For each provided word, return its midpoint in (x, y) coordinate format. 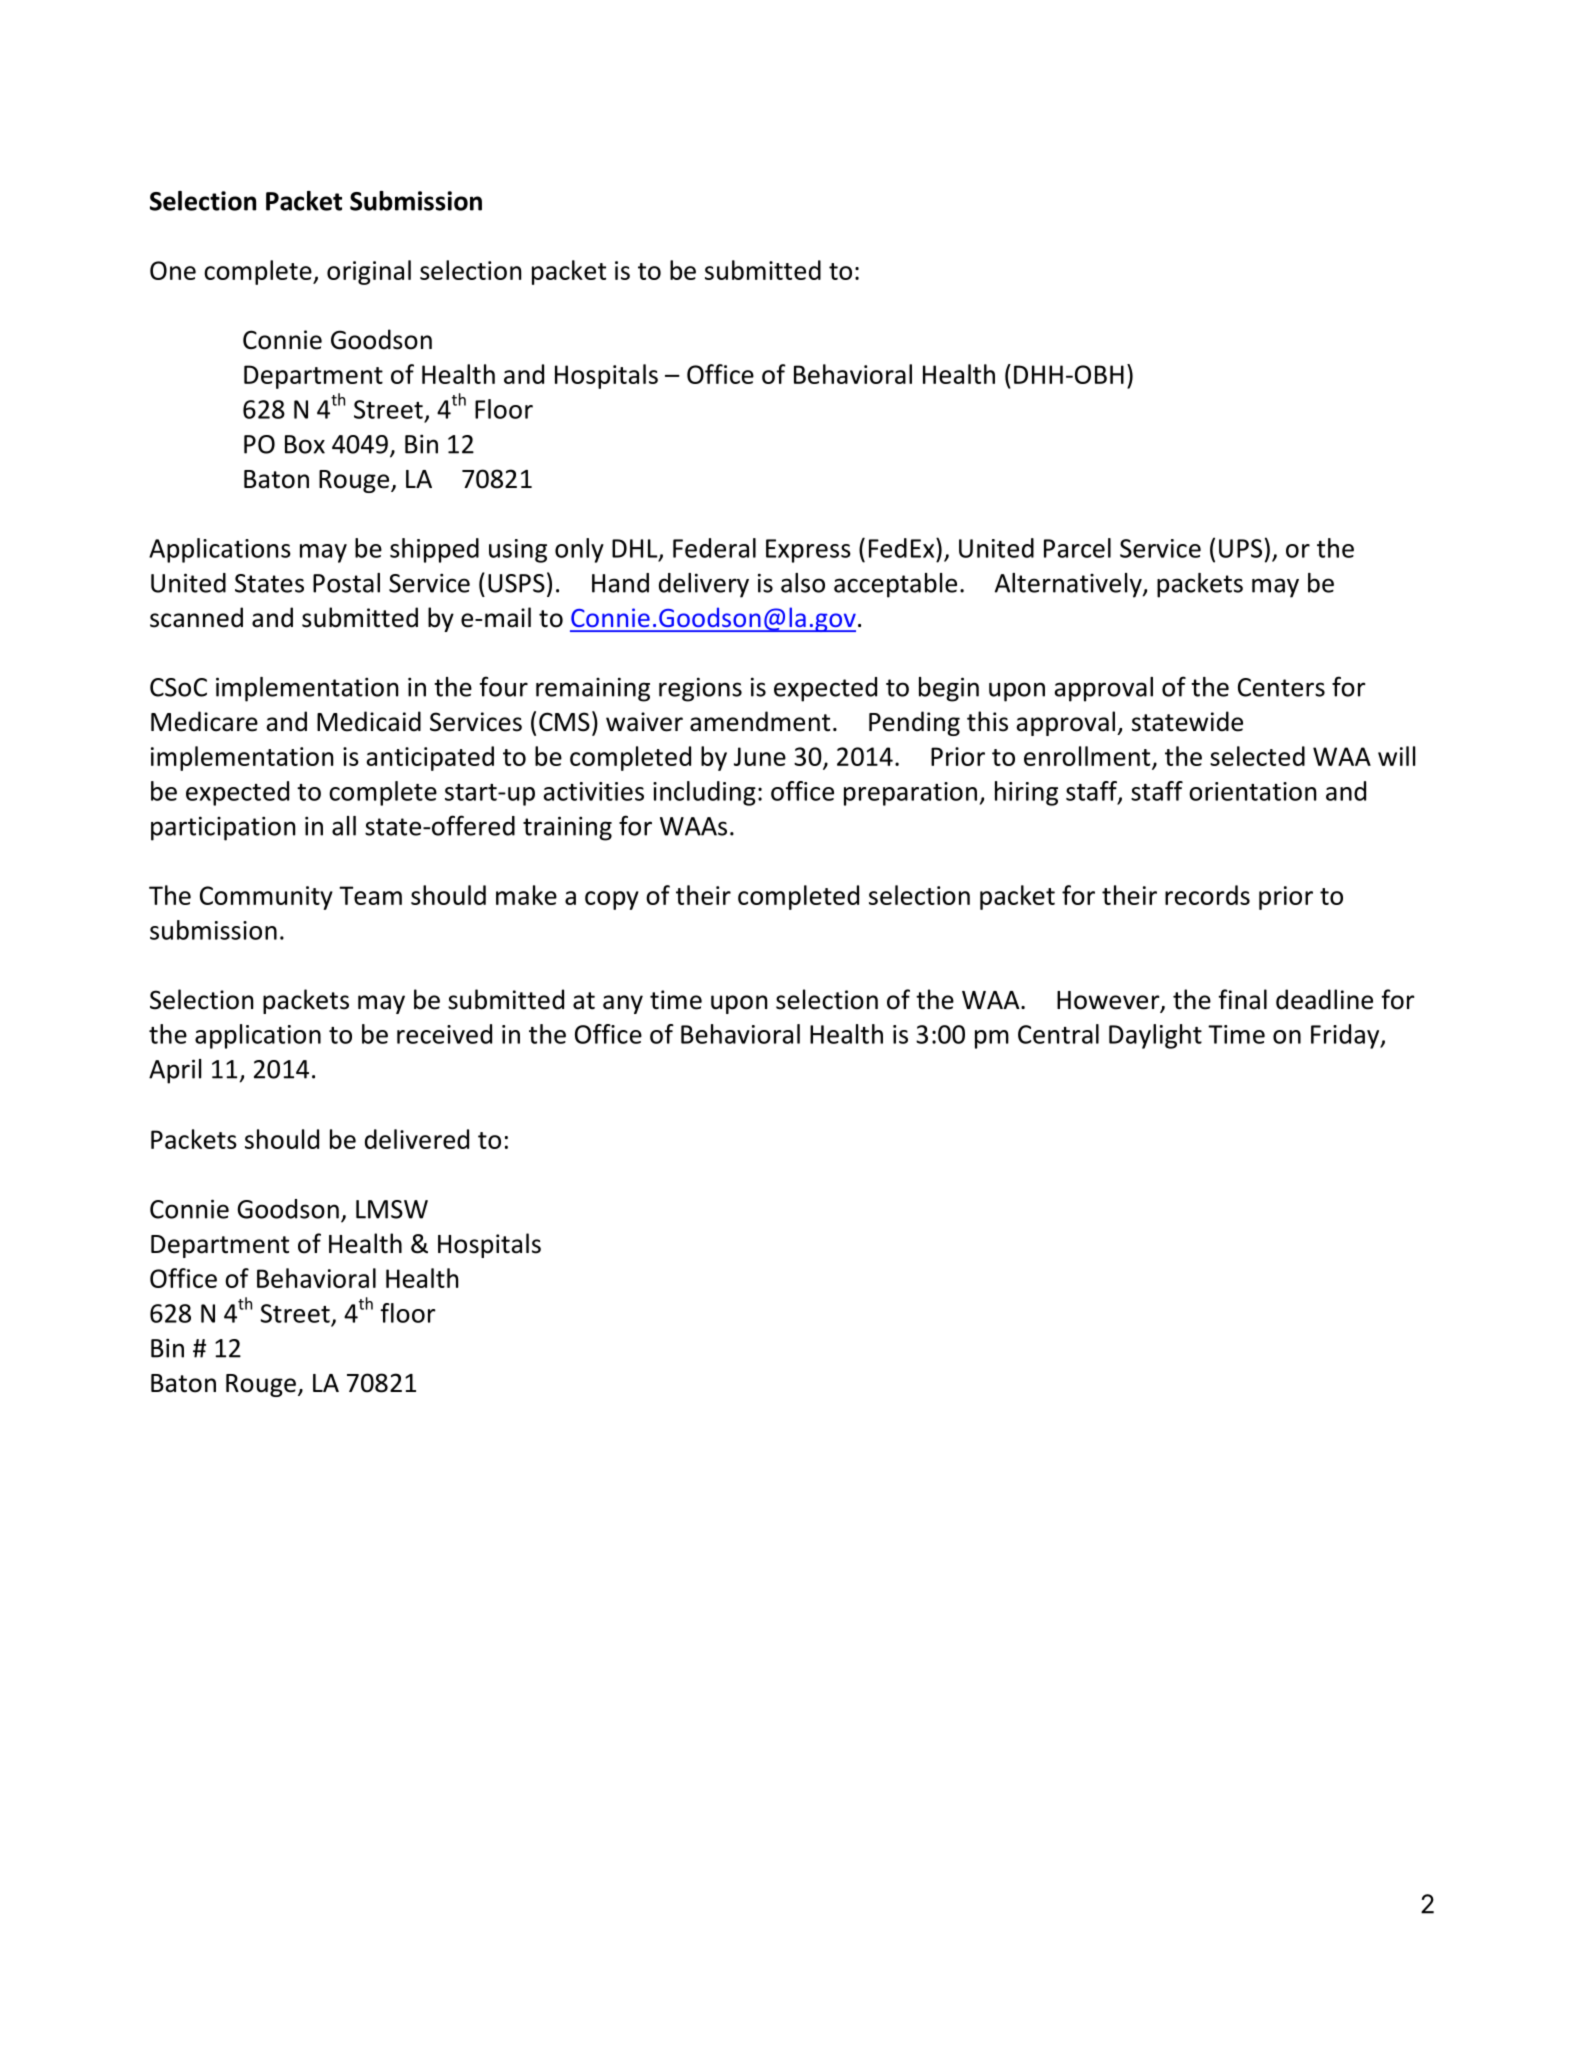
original (369, 272)
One (173, 270)
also (803, 583)
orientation (1252, 791)
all (344, 826)
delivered (417, 1139)
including (704, 793)
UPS (1240, 548)
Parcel (1077, 548)
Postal (346, 583)
